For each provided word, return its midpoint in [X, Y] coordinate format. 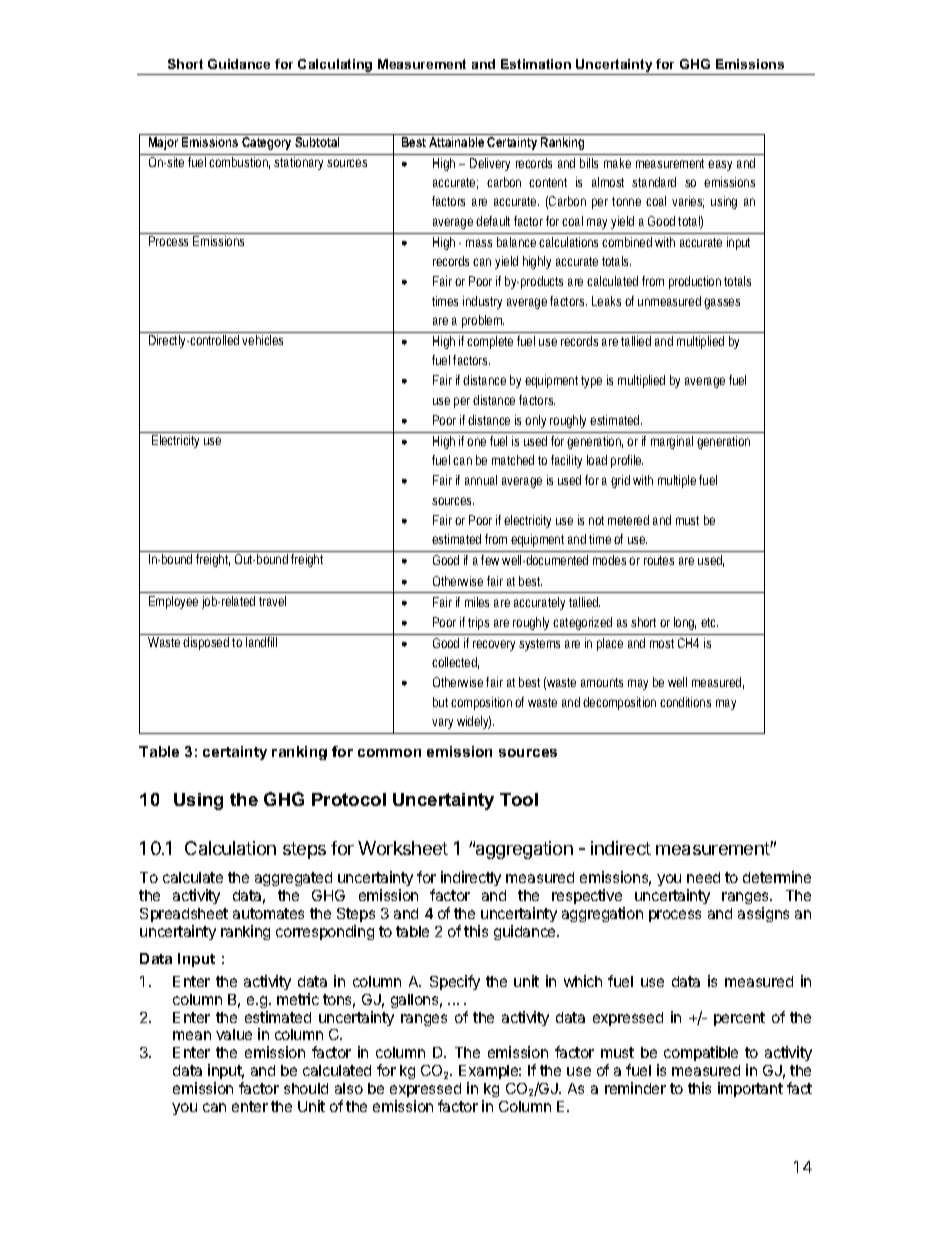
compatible [701, 1053]
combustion [239, 163]
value [234, 1034]
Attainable [456, 142]
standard [654, 182]
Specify [455, 982]
